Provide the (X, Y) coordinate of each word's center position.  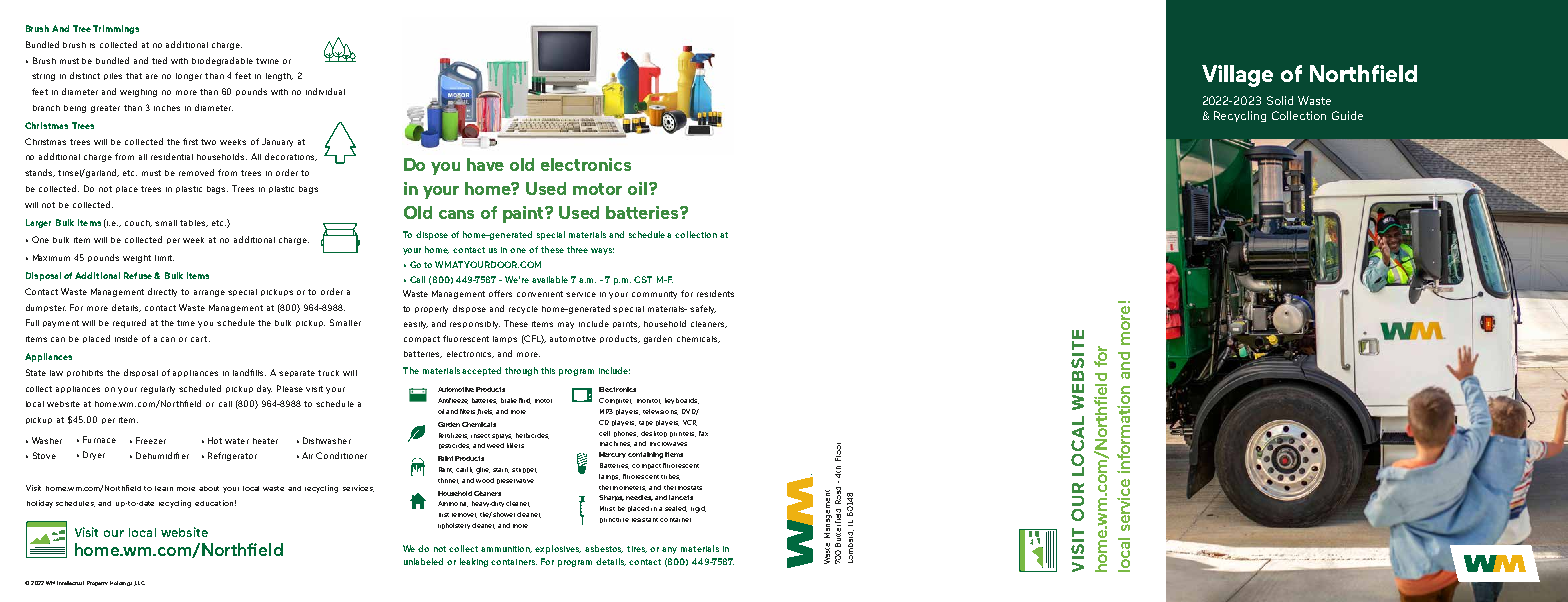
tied (159, 60)
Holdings (122, 583)
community (654, 295)
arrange (209, 293)
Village (1237, 76)
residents (715, 293)
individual (325, 91)
